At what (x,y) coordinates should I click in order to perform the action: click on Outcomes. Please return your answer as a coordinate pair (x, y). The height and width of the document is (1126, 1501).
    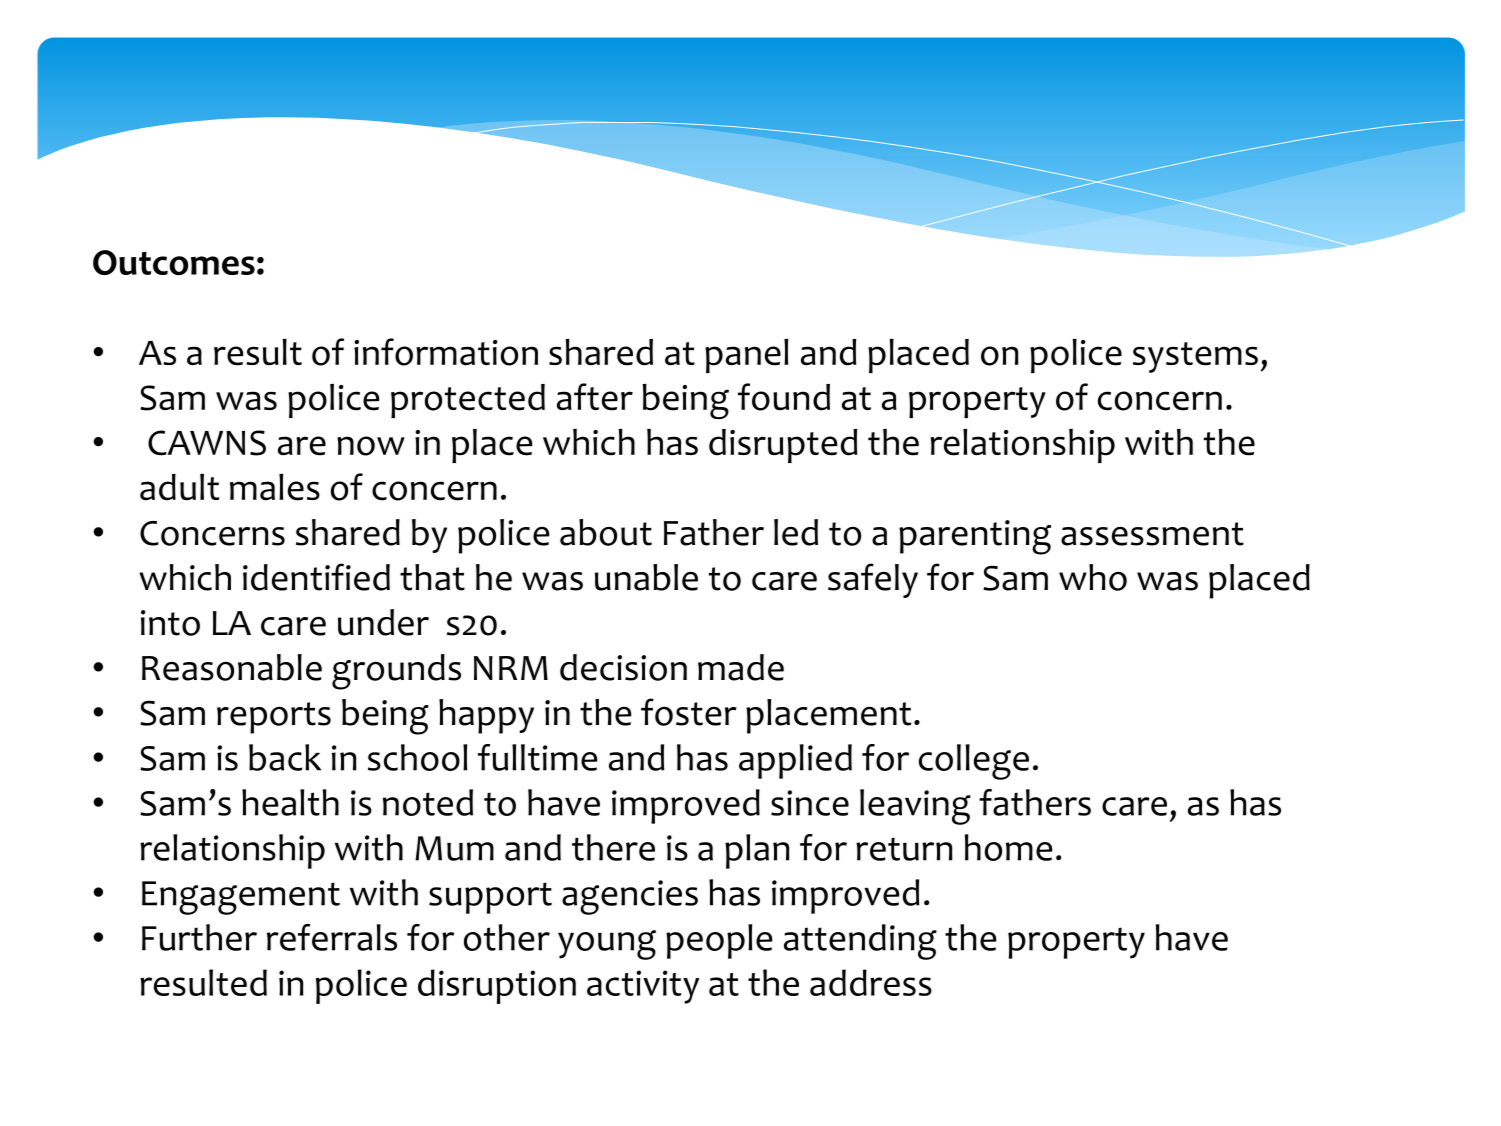
    Looking at the image, I should click on (174, 263).
